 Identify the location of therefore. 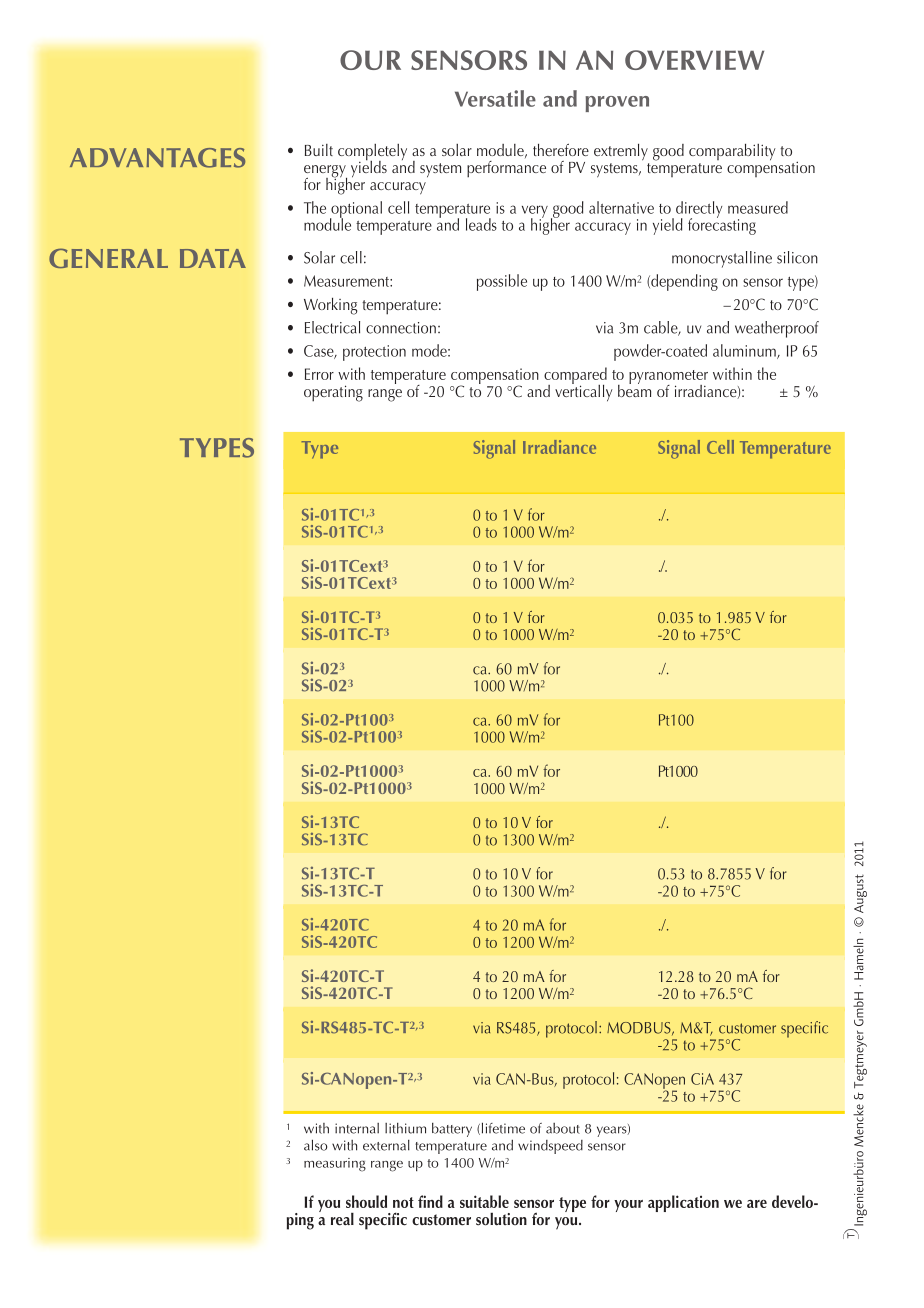
(561, 150).
